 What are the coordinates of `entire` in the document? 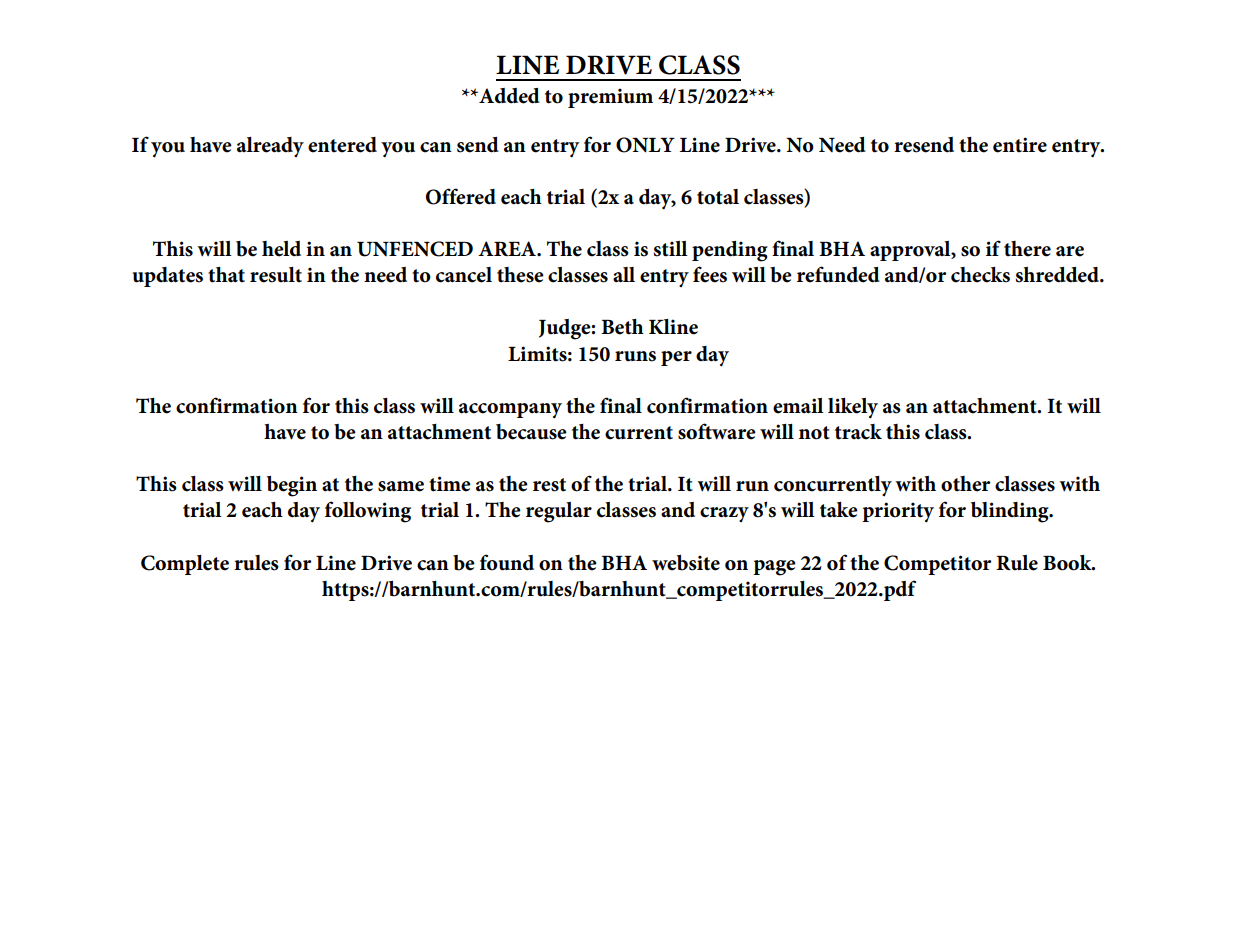 It's located at (1020, 145).
